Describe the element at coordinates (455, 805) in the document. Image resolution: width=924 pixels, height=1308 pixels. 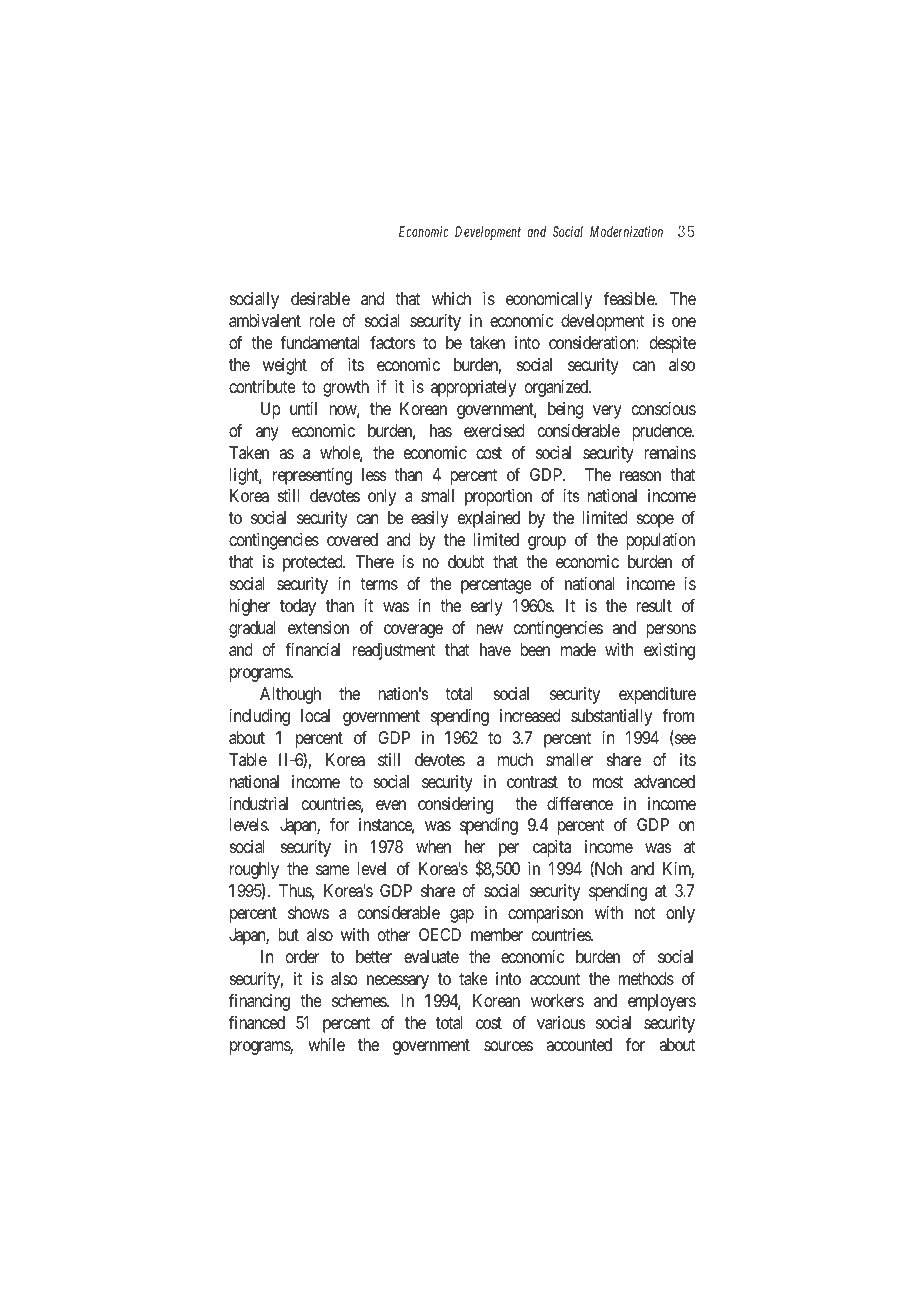
I see `considering` at that location.
